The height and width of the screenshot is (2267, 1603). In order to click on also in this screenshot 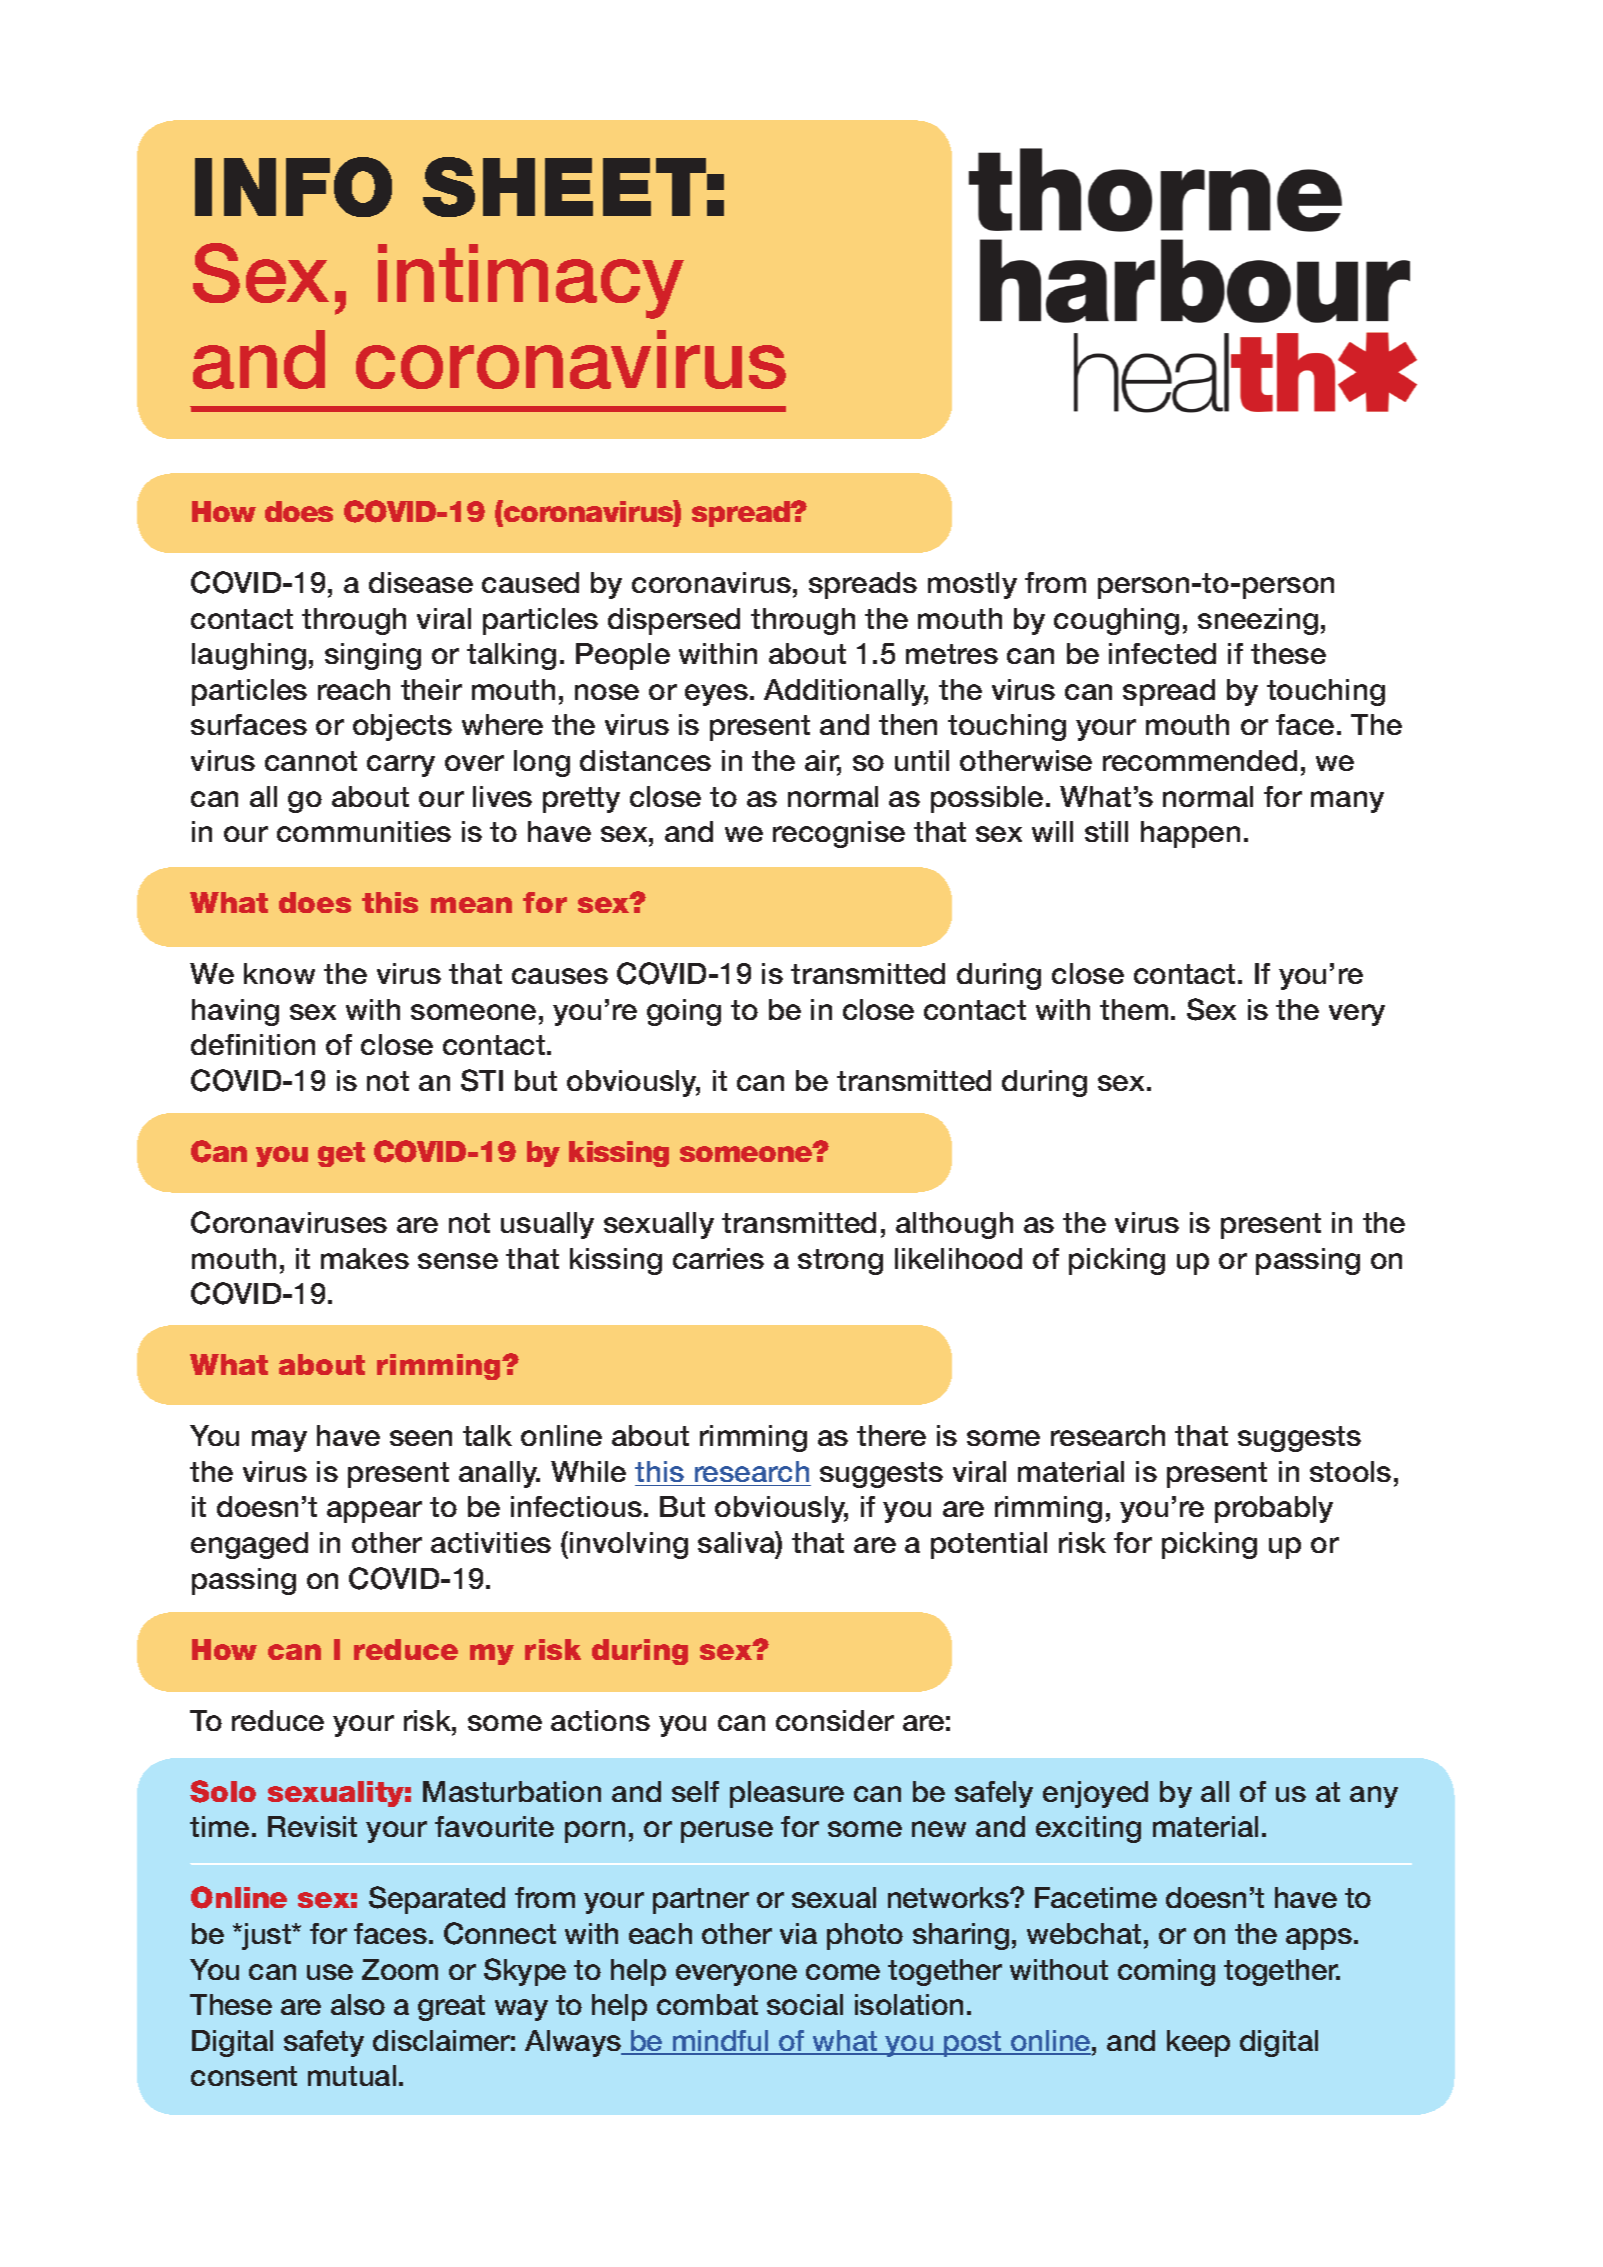, I will do `click(358, 2004)`.
